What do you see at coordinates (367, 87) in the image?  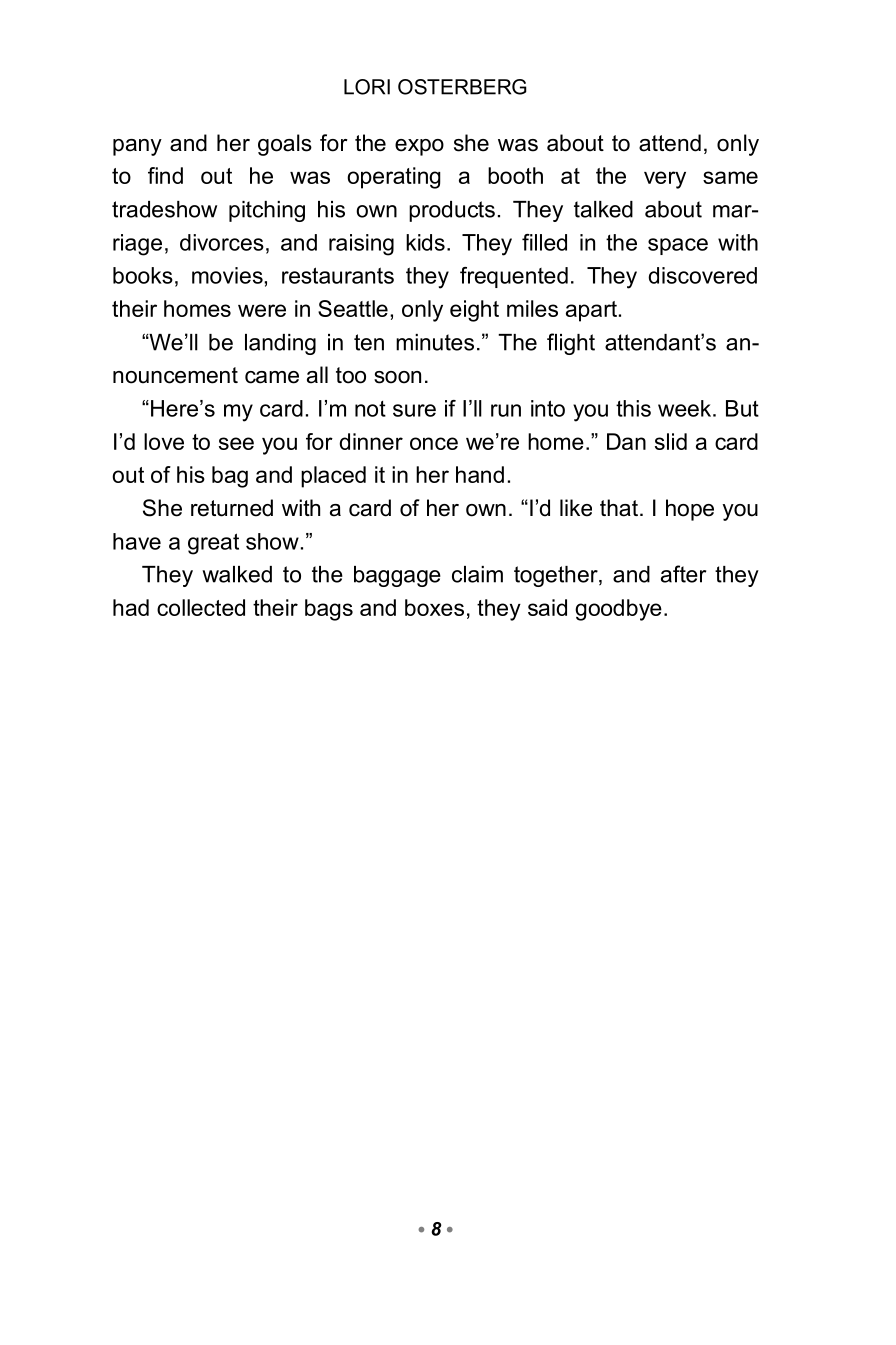 I see `LORI` at bounding box center [367, 87].
